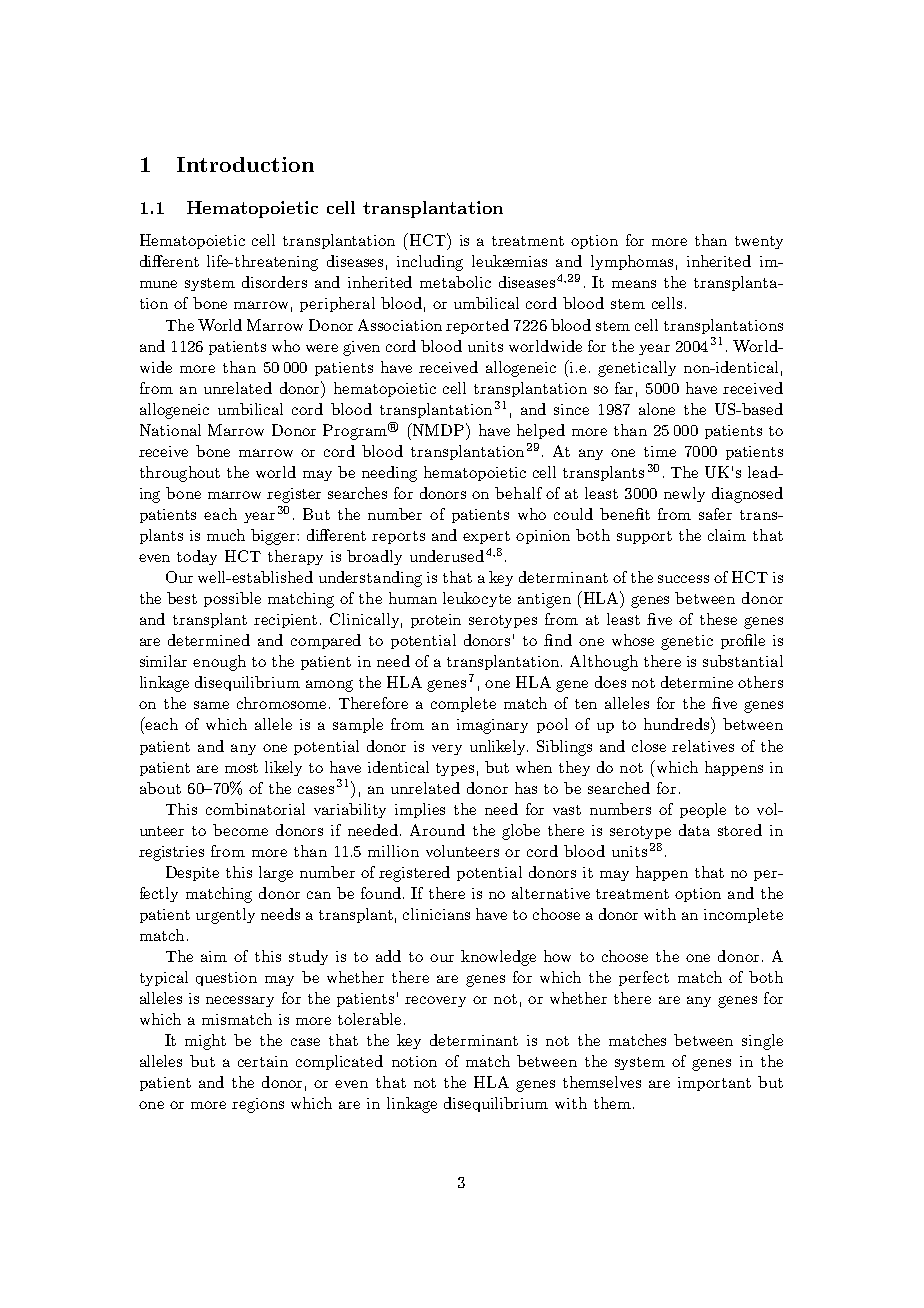 This image has height=1308, width=924. Describe the element at coordinates (684, 494) in the image. I see `newly` at that location.
